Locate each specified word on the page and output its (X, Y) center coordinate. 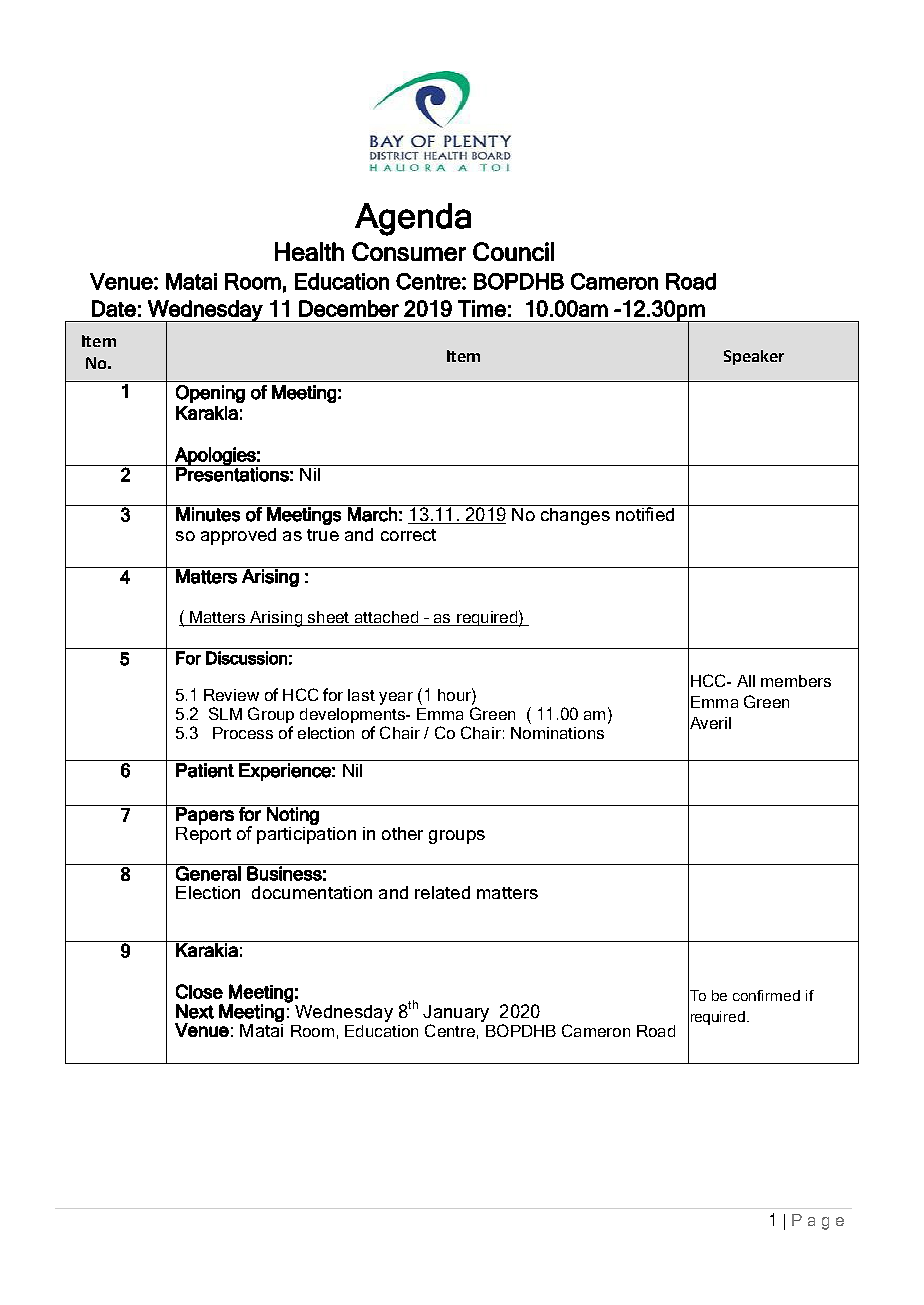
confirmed (766, 995)
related (442, 892)
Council (513, 251)
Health (309, 251)
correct (408, 535)
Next (195, 1011)
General (208, 872)
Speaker (754, 357)
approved (238, 536)
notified (645, 513)
